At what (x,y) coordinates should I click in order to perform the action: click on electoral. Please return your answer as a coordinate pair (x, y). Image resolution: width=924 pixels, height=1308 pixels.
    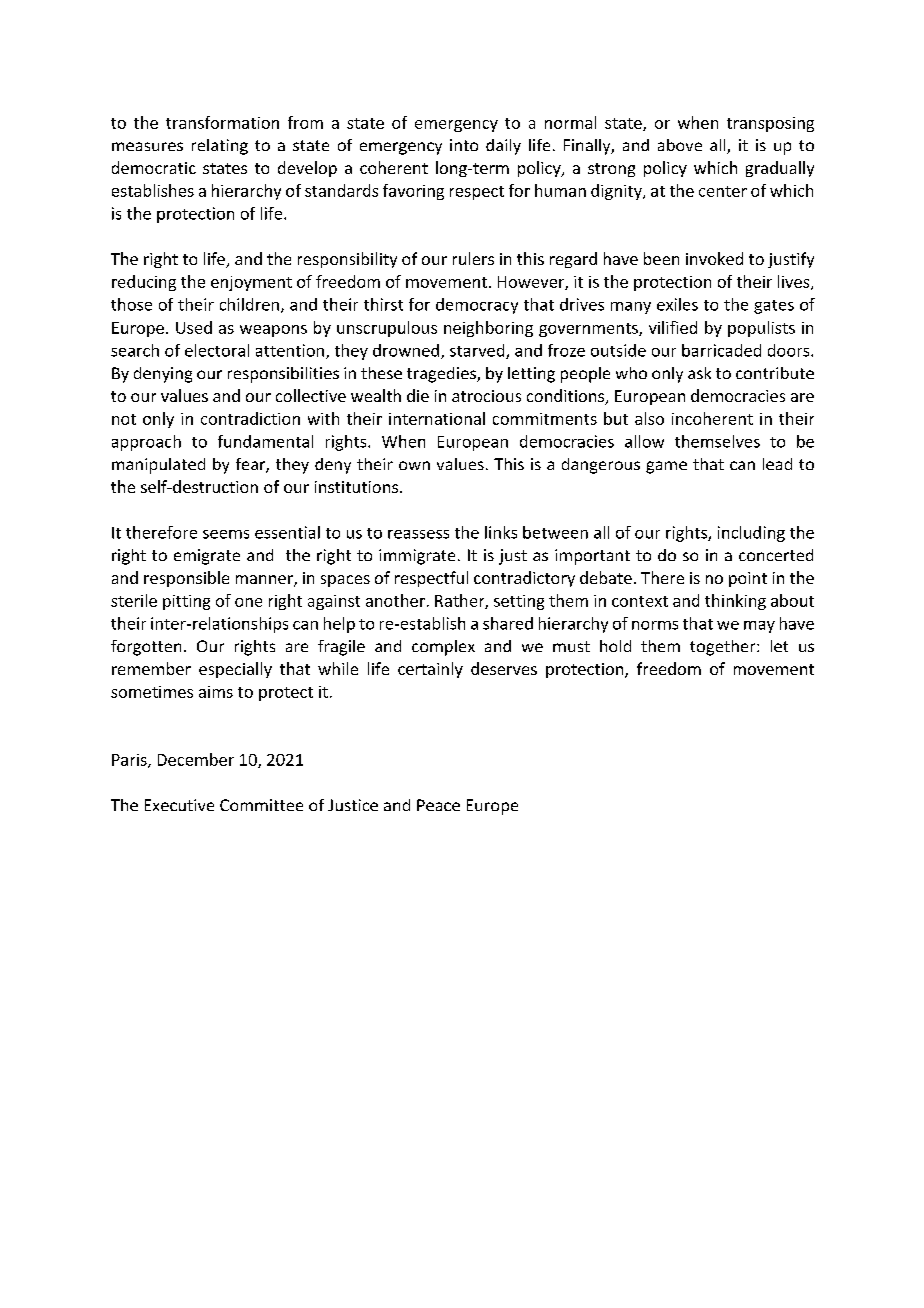
    Looking at the image, I should click on (217, 350).
